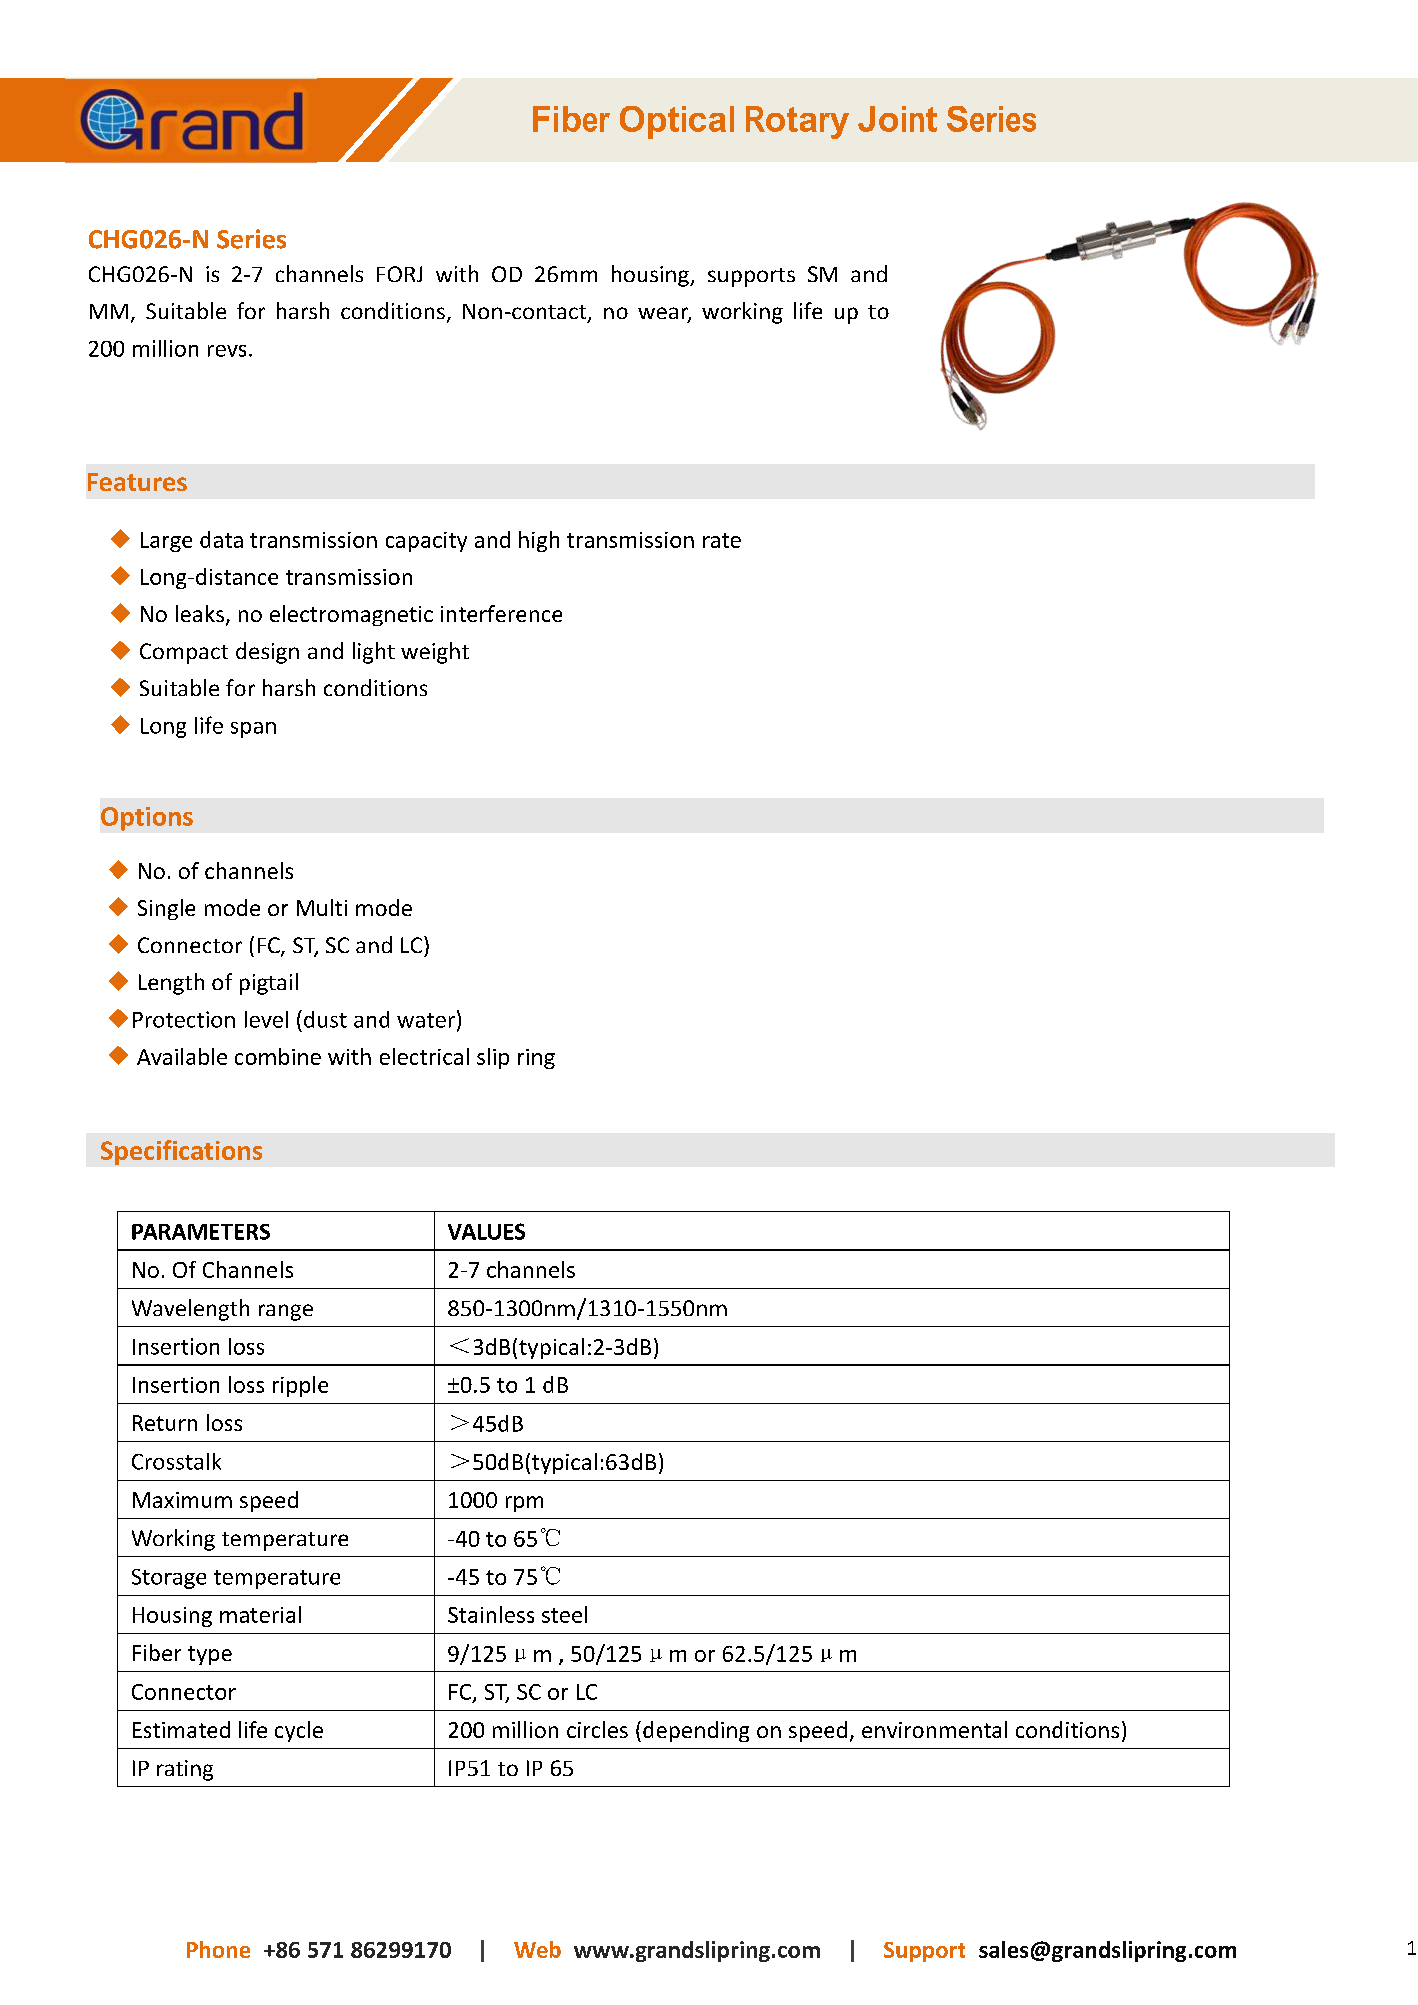 This screenshot has width=1418, height=2005. Describe the element at coordinates (537, 1949) in the screenshot. I see `Web` at that location.
